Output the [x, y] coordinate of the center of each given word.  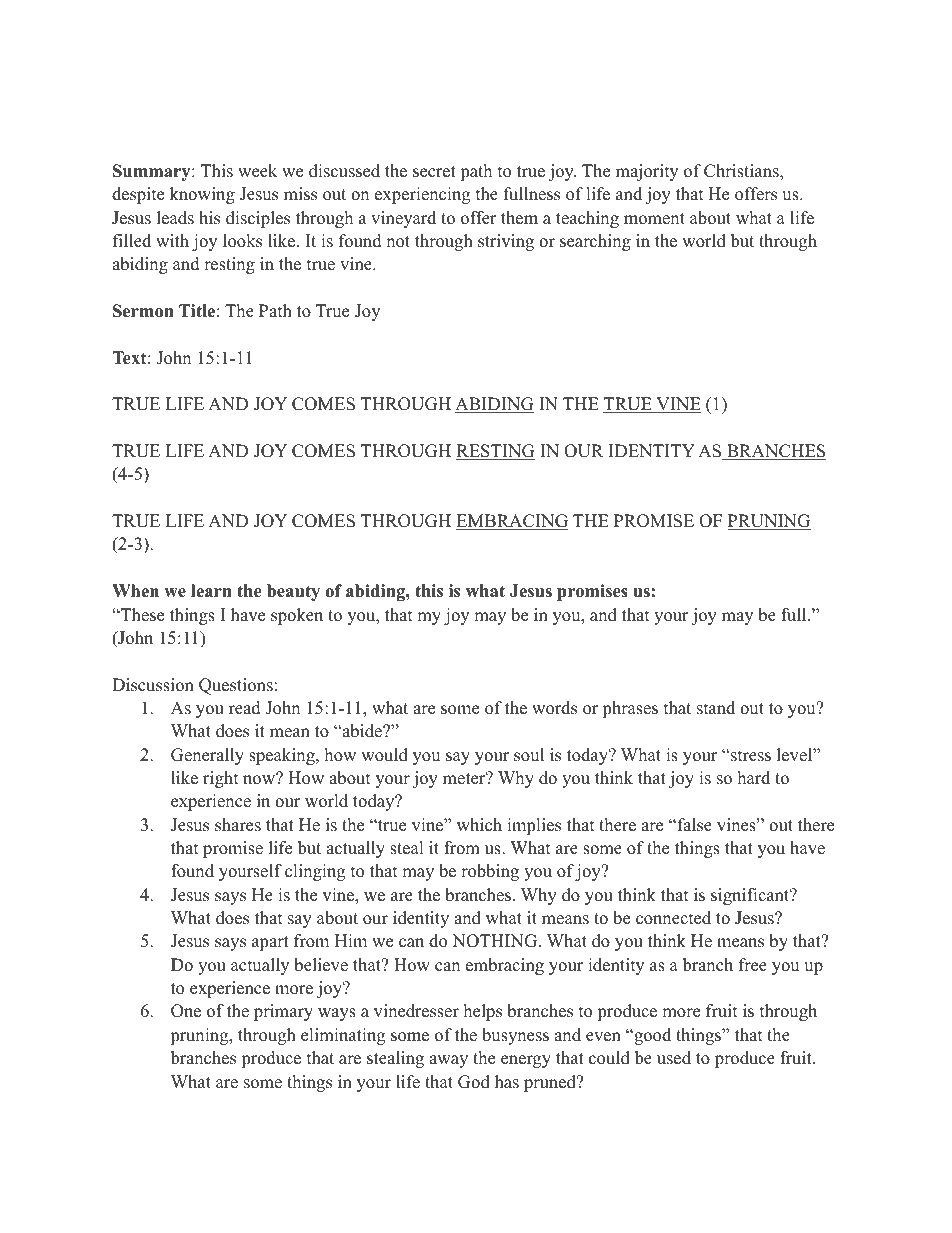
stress [750, 756]
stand [716, 708]
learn [211, 591]
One [186, 1011]
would [384, 755]
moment [654, 219]
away [448, 1061]
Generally [207, 756]
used [674, 1058]
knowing [202, 195]
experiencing [422, 195]
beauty [293, 592]
